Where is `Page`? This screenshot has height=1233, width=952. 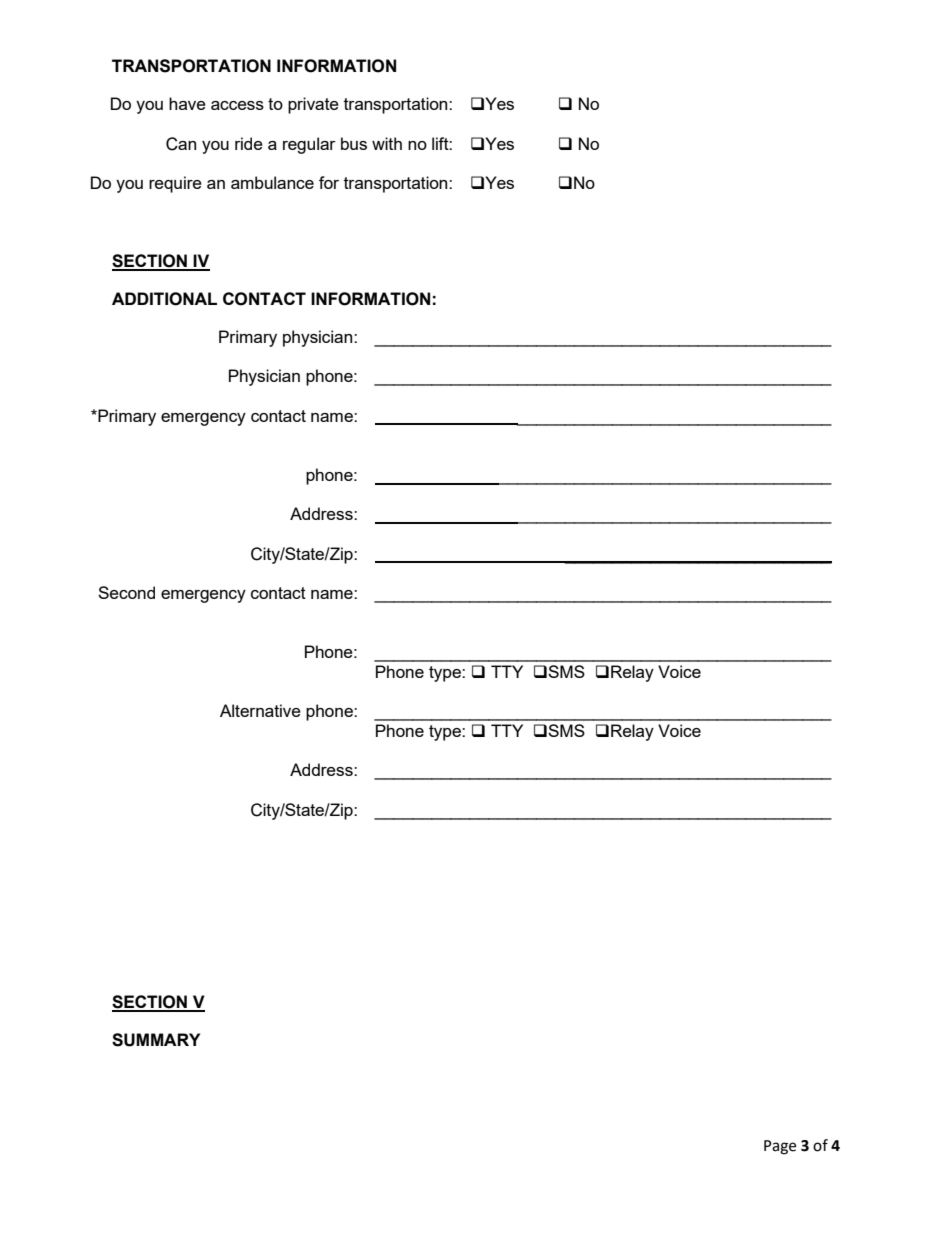 Page is located at coordinates (780, 1147).
